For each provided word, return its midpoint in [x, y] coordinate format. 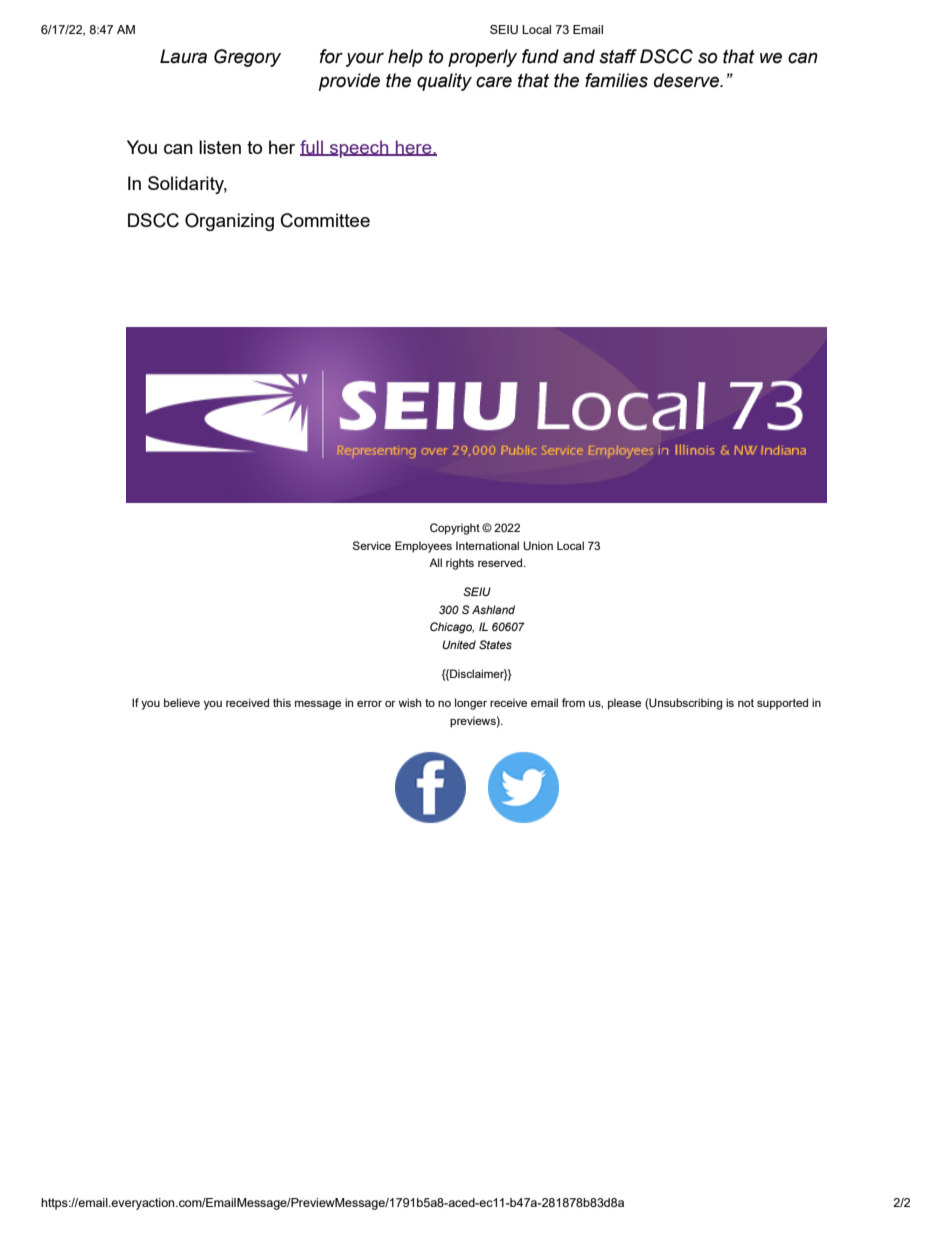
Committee [325, 220]
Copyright [455, 529]
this [282, 702]
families [616, 80]
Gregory [247, 58]
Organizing [229, 222]
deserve [688, 80]
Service [372, 545]
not [746, 703]
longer [471, 704]
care [494, 82]
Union [538, 545]
